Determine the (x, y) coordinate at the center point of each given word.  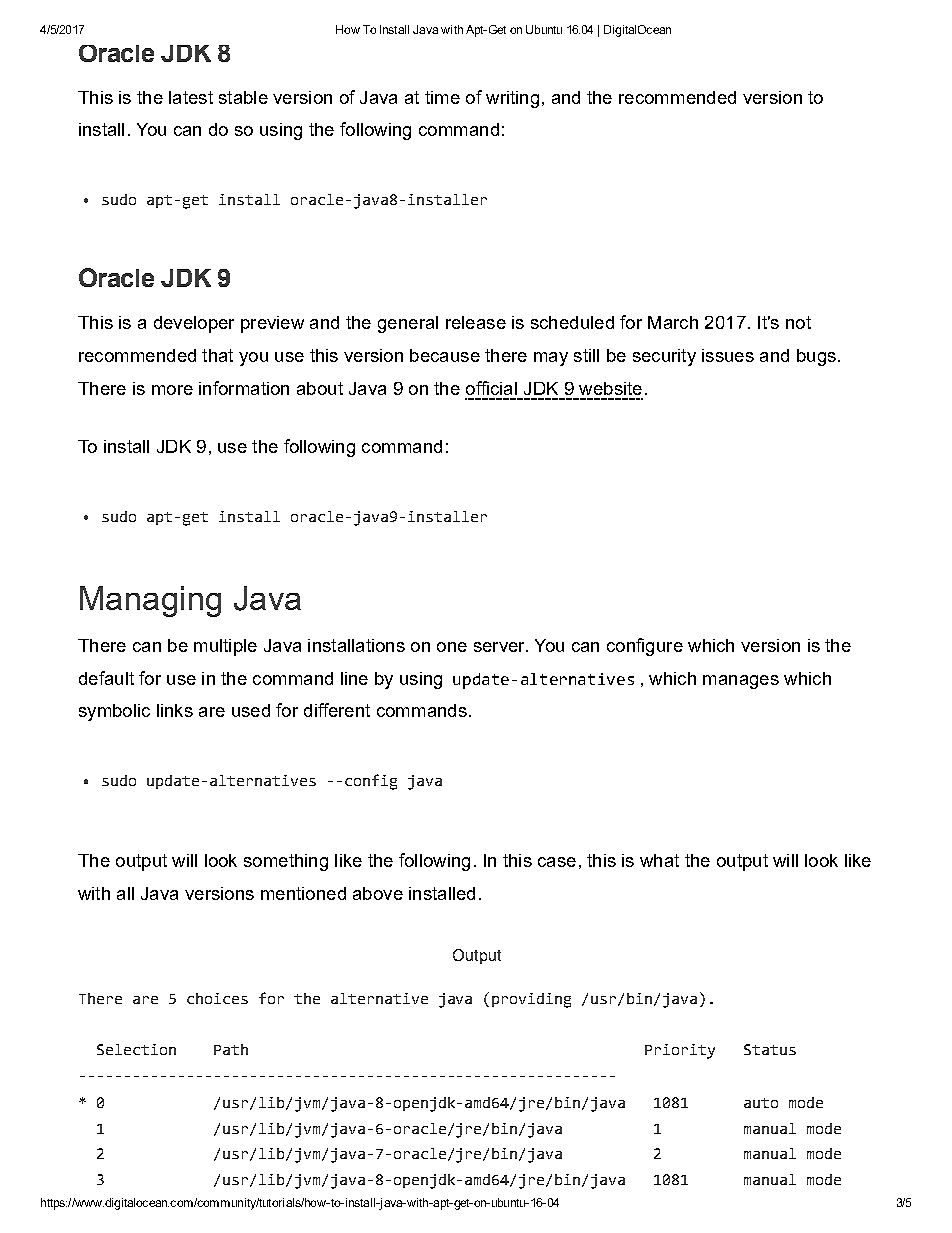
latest (191, 97)
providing (531, 1000)
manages (741, 682)
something (286, 862)
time (442, 97)
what (659, 860)
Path (231, 1049)
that (217, 355)
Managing (150, 601)
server (500, 647)
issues (728, 355)
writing (512, 99)
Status (770, 1049)
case (557, 862)
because (445, 355)
